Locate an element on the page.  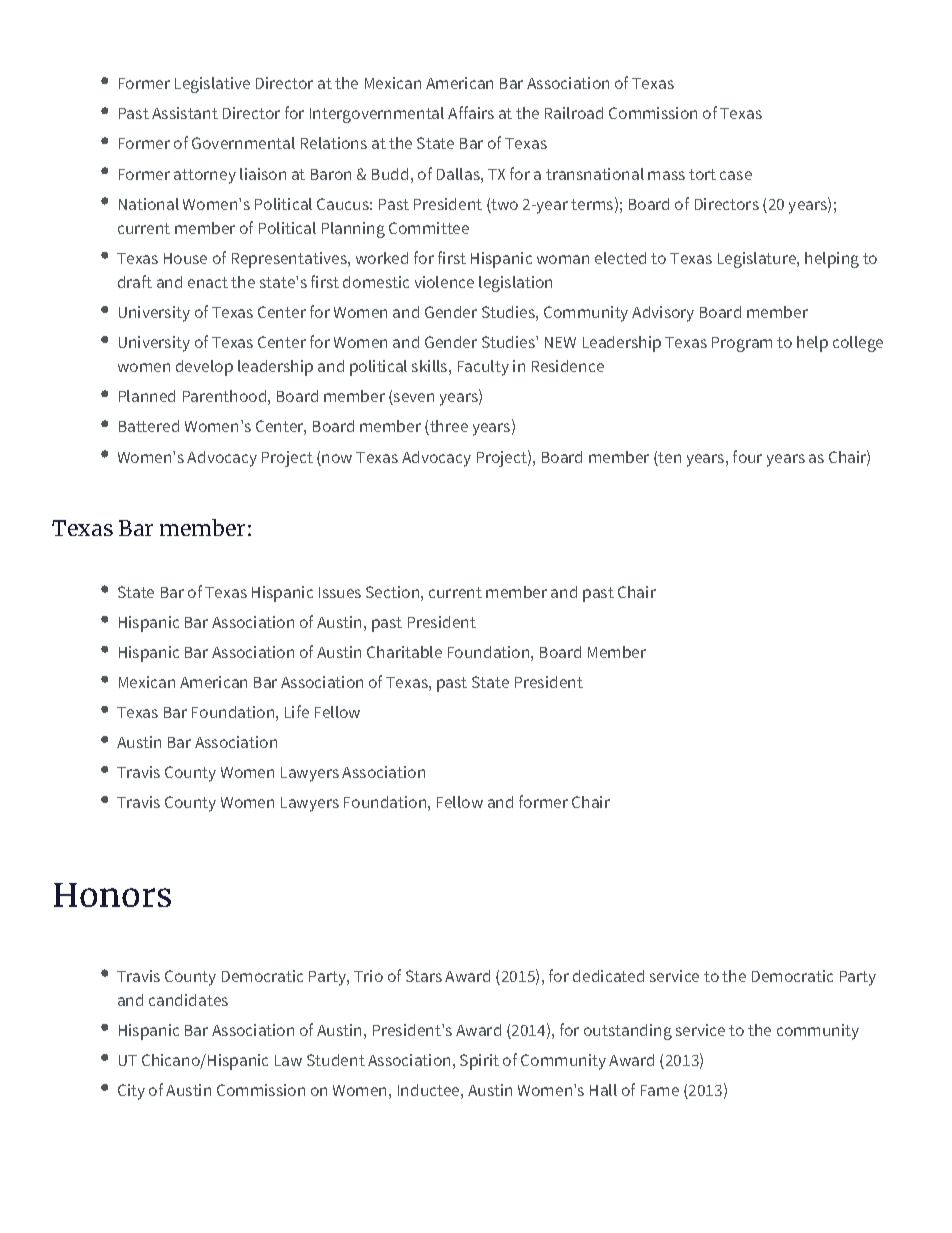
Charitable is located at coordinates (404, 652).
